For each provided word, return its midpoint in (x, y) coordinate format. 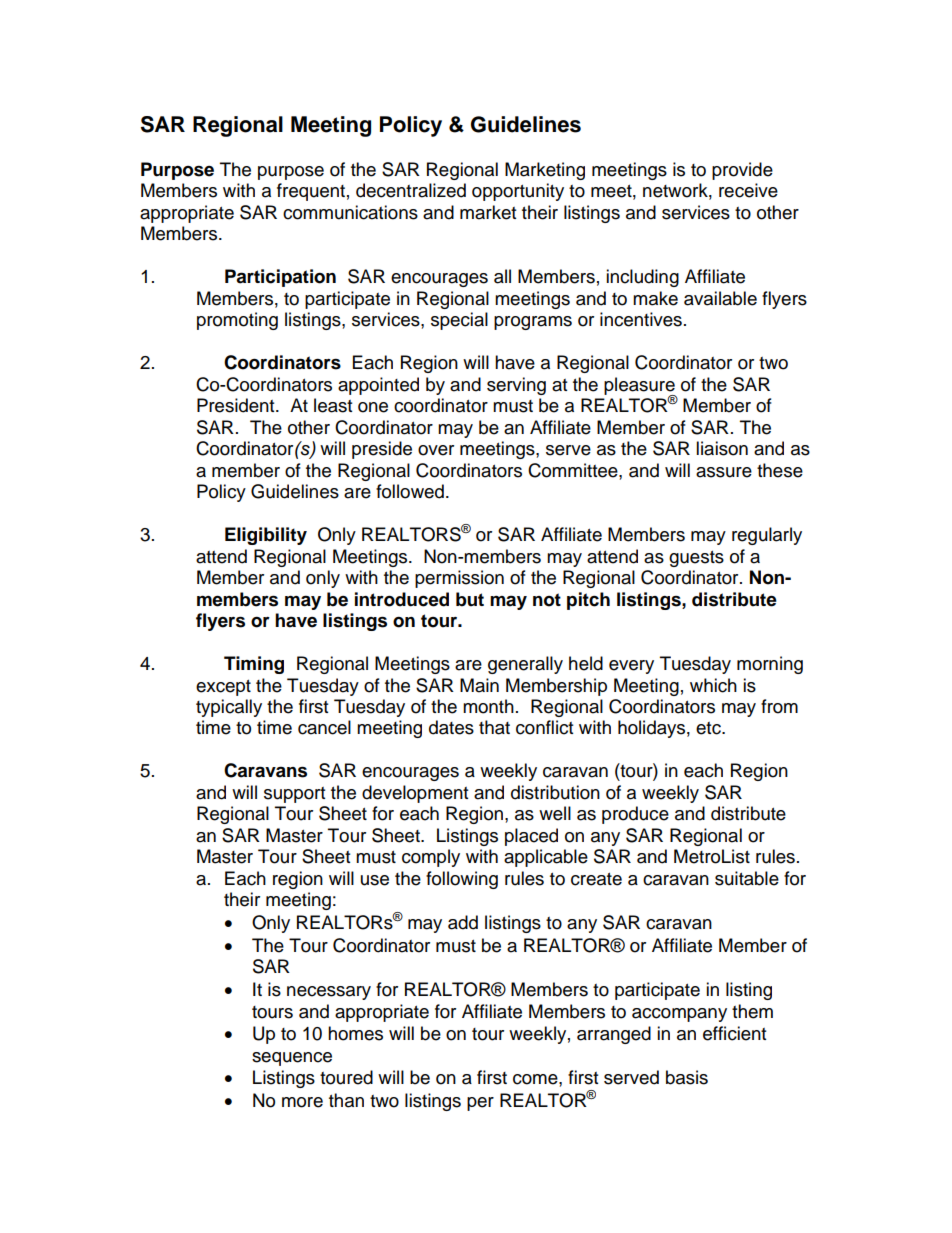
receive (748, 190)
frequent (311, 192)
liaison (722, 448)
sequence (292, 1059)
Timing (254, 665)
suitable (747, 878)
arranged (614, 1035)
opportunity (518, 192)
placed (531, 837)
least (333, 405)
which (713, 685)
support (294, 795)
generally (525, 665)
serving (516, 386)
